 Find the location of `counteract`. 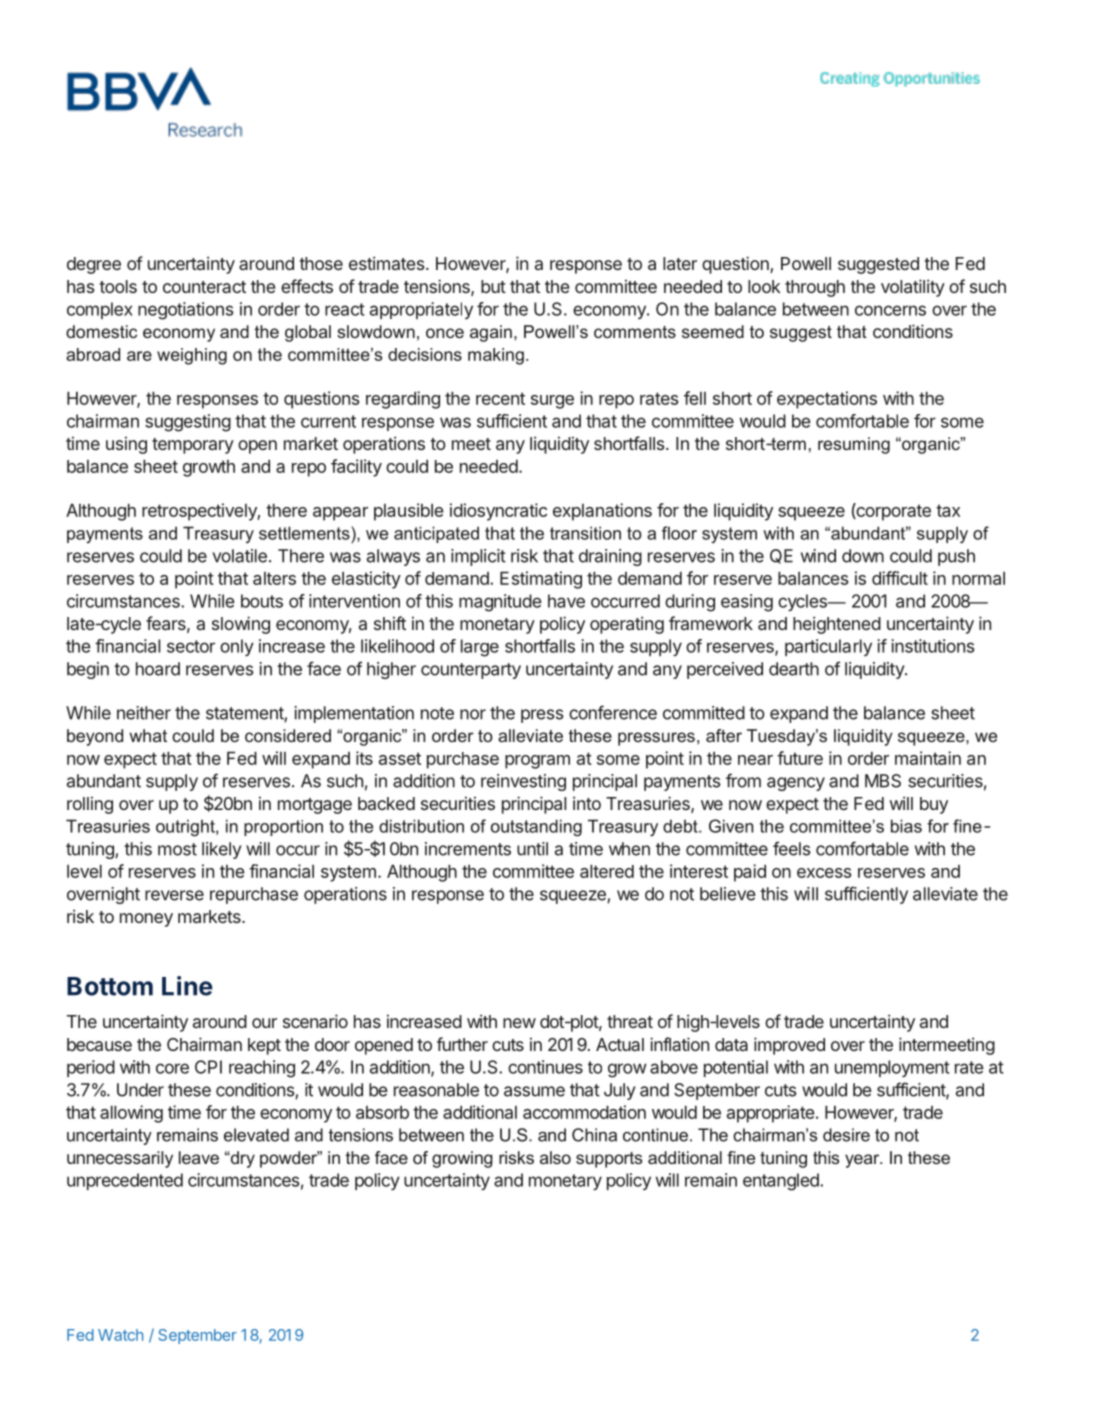

counteract is located at coordinates (204, 287).
